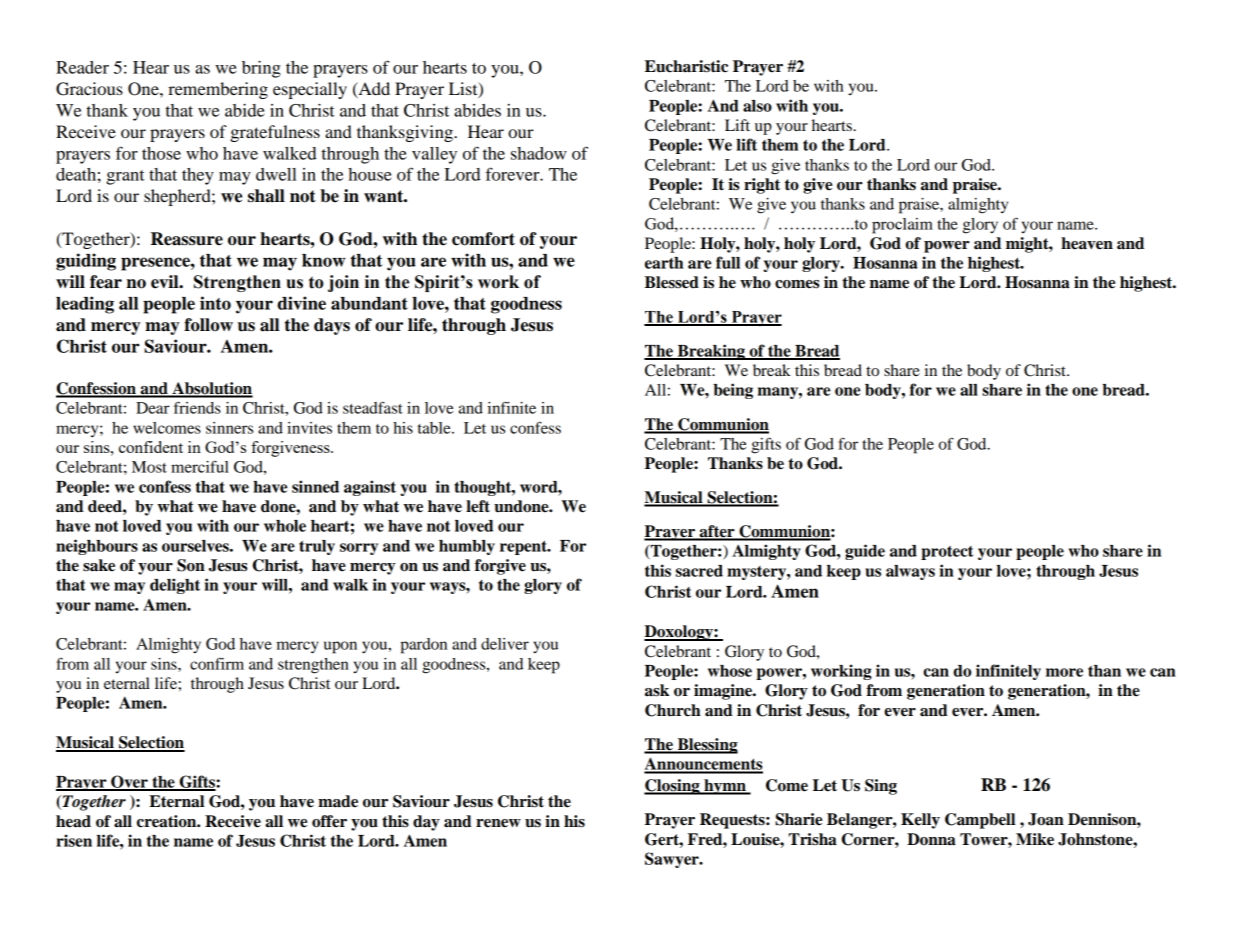 The width and height of the image is (1233, 952). What do you see at coordinates (1064, 672) in the image?
I see `more` at bounding box center [1064, 672].
